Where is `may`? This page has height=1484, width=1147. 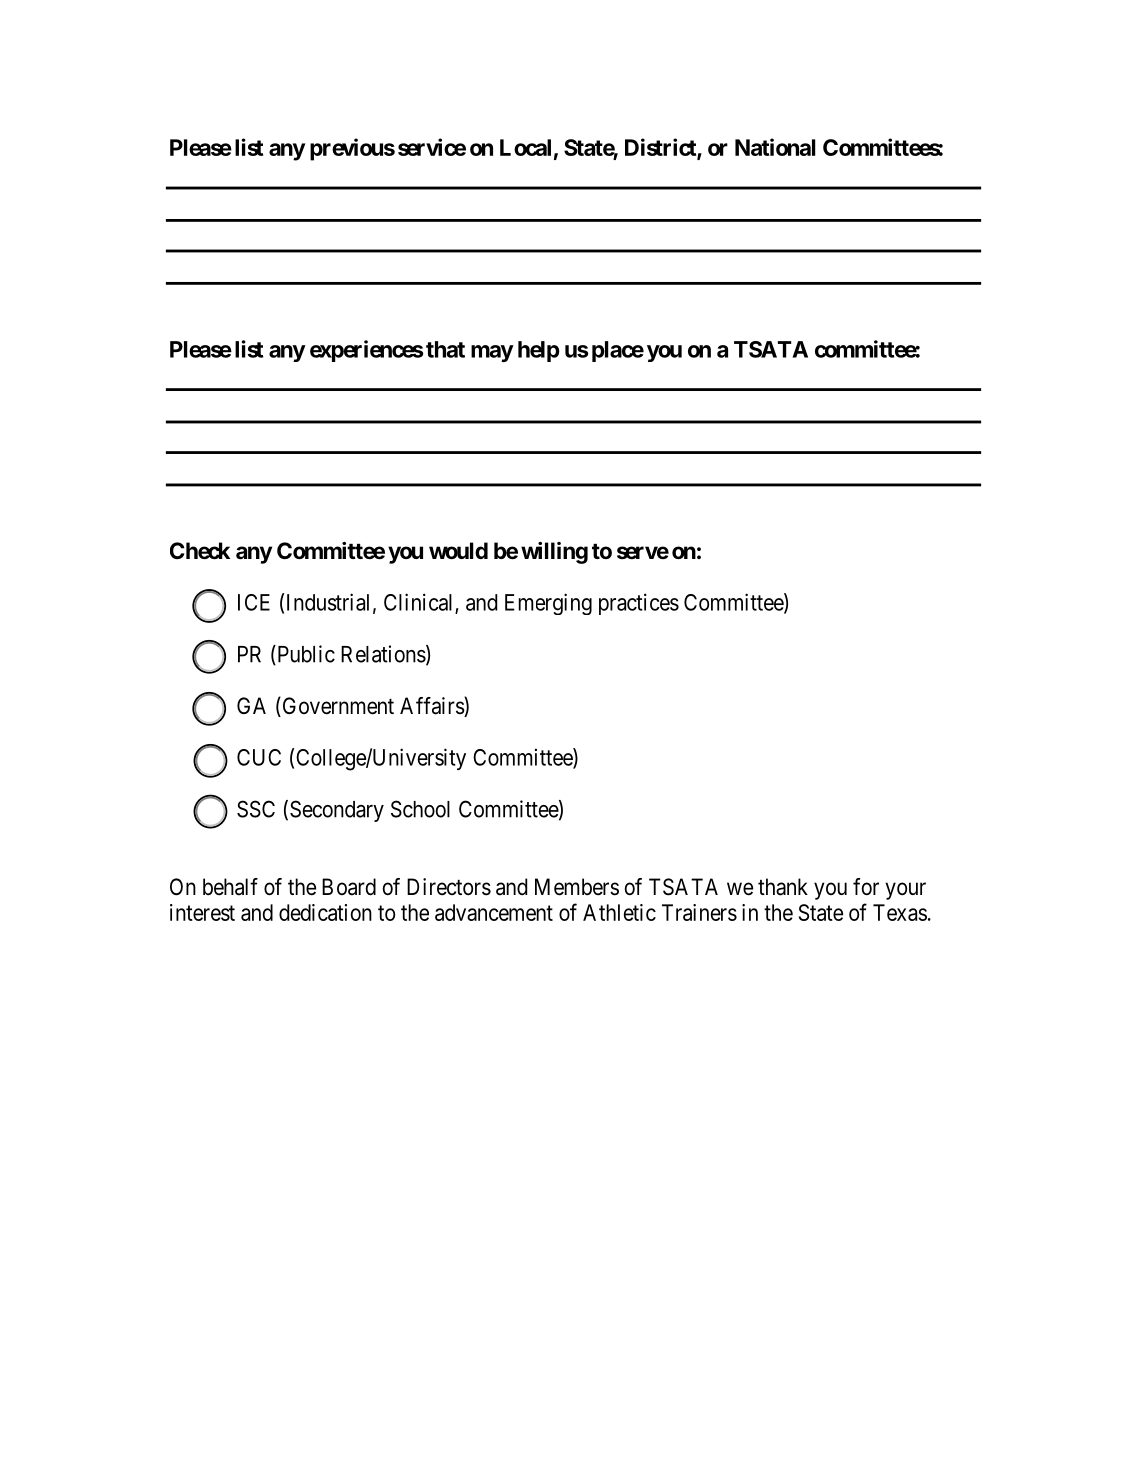
may is located at coordinates (492, 353).
